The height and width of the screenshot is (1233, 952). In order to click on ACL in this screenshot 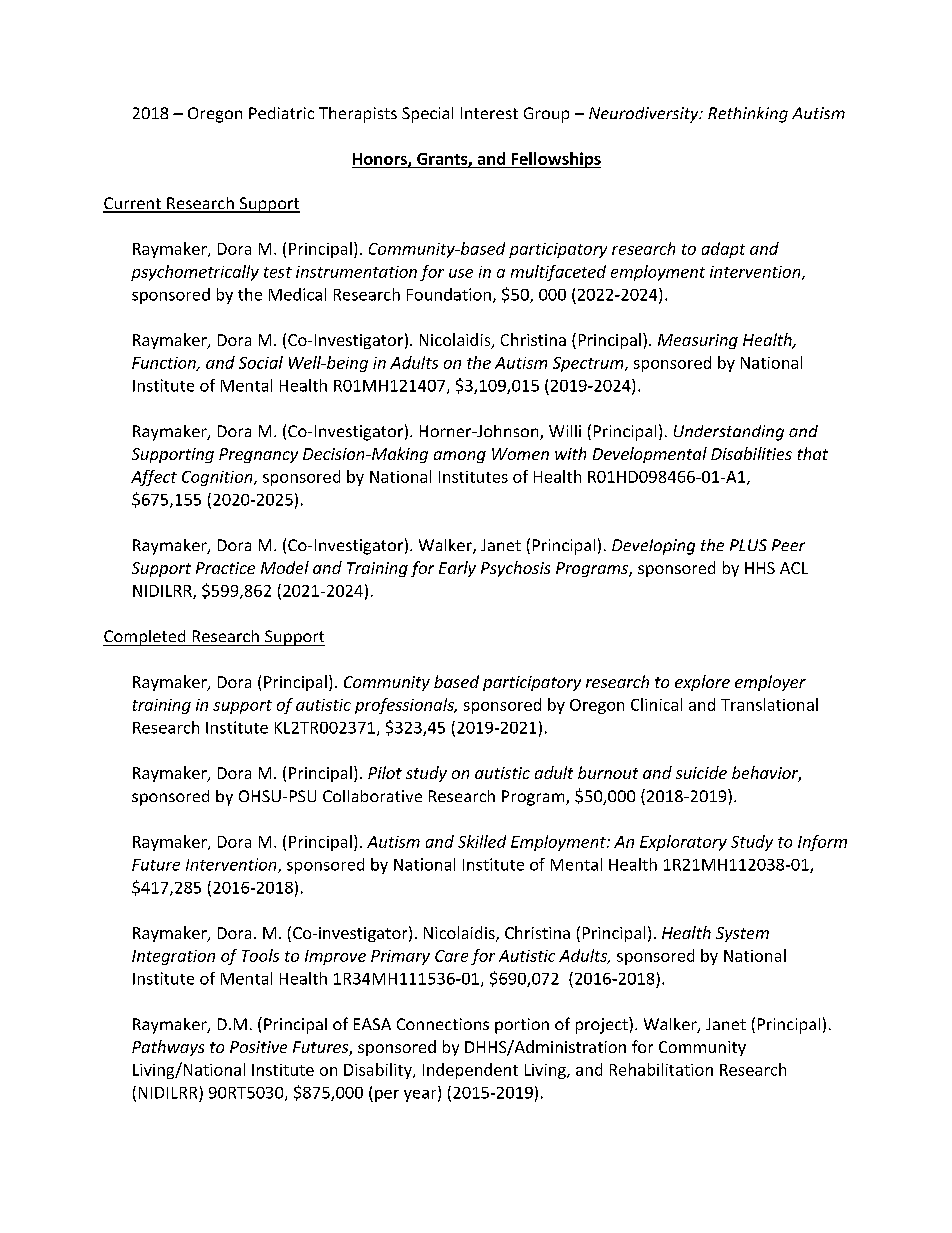, I will do `click(794, 568)`.
